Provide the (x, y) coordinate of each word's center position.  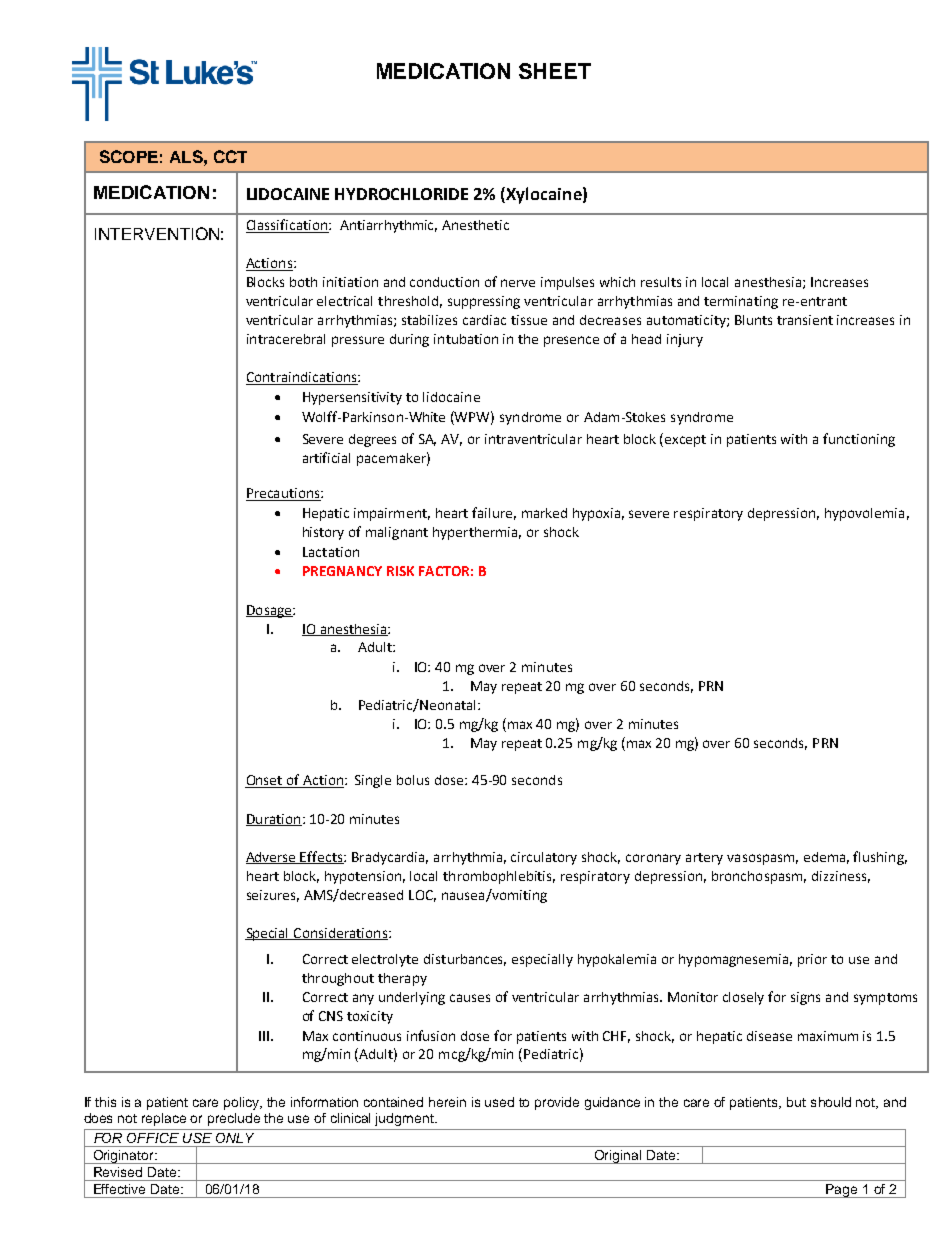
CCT (230, 156)
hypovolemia (864, 514)
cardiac (484, 320)
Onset (265, 781)
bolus (413, 780)
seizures (273, 896)
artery (704, 859)
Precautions (284, 494)
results (661, 282)
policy (243, 1103)
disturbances (465, 960)
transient (805, 320)
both (303, 282)
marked (544, 513)
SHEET (555, 71)
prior (812, 960)
